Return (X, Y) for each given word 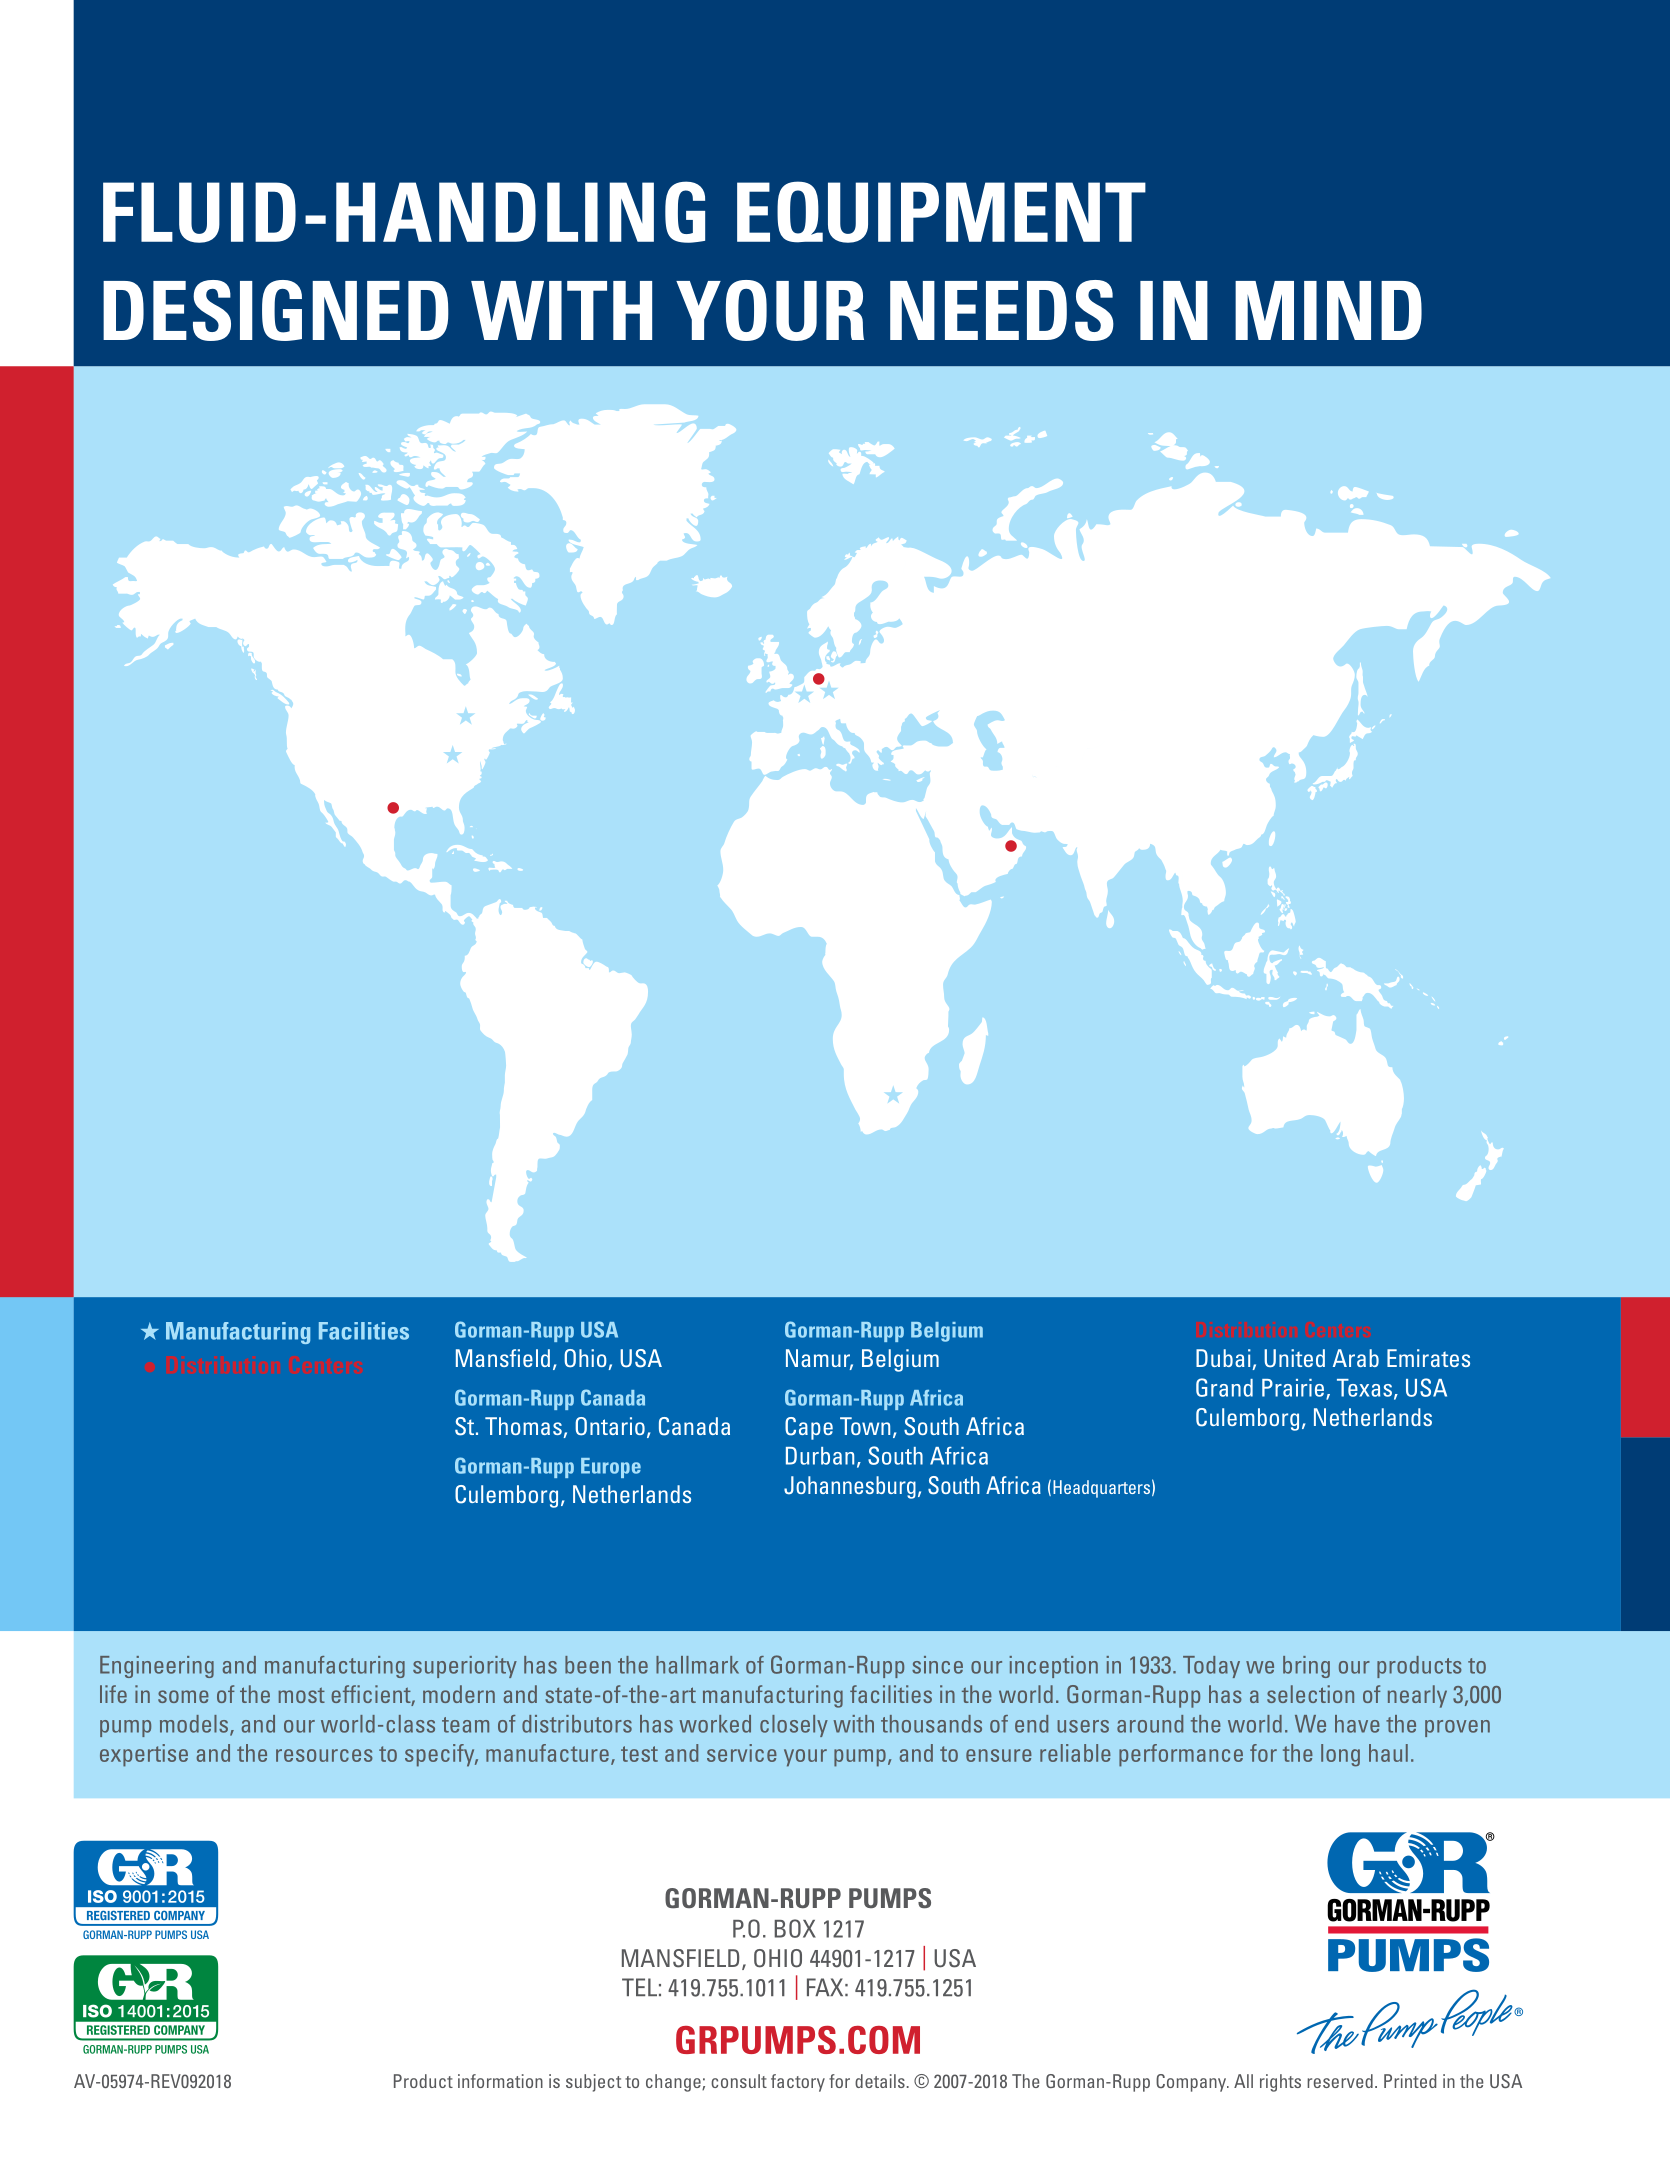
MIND (1328, 310)
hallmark (697, 1665)
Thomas (523, 1426)
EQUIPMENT (941, 212)
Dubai (1223, 1358)
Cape (809, 1428)
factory (798, 2083)
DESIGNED (276, 310)
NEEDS (1002, 310)
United (1294, 1358)
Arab (1356, 1358)
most (301, 1695)
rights (1280, 2083)
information (500, 2081)
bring (1306, 1667)
